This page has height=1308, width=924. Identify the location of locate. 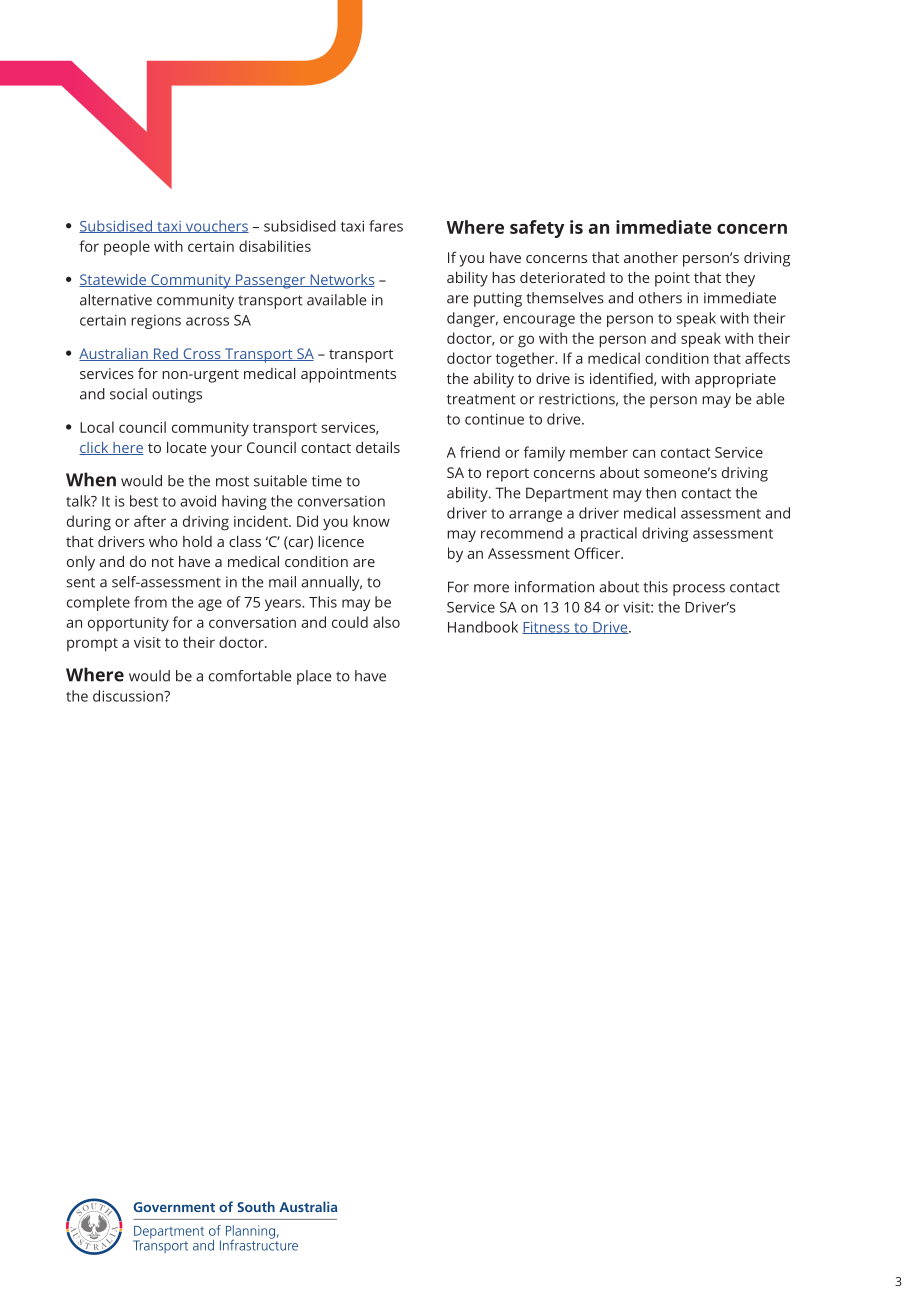
(187, 447).
